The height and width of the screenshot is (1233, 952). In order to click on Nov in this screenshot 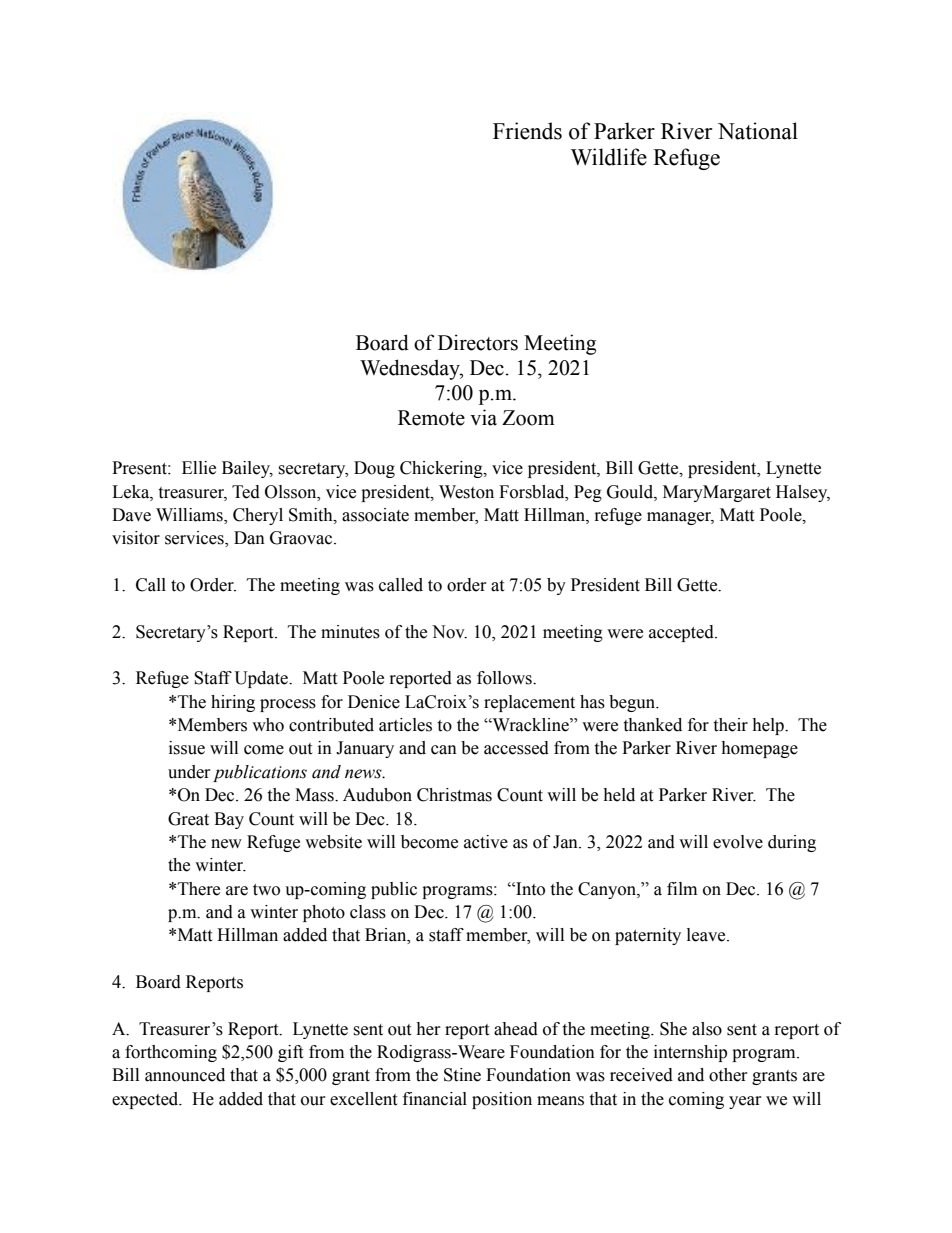, I will do `click(449, 632)`.
